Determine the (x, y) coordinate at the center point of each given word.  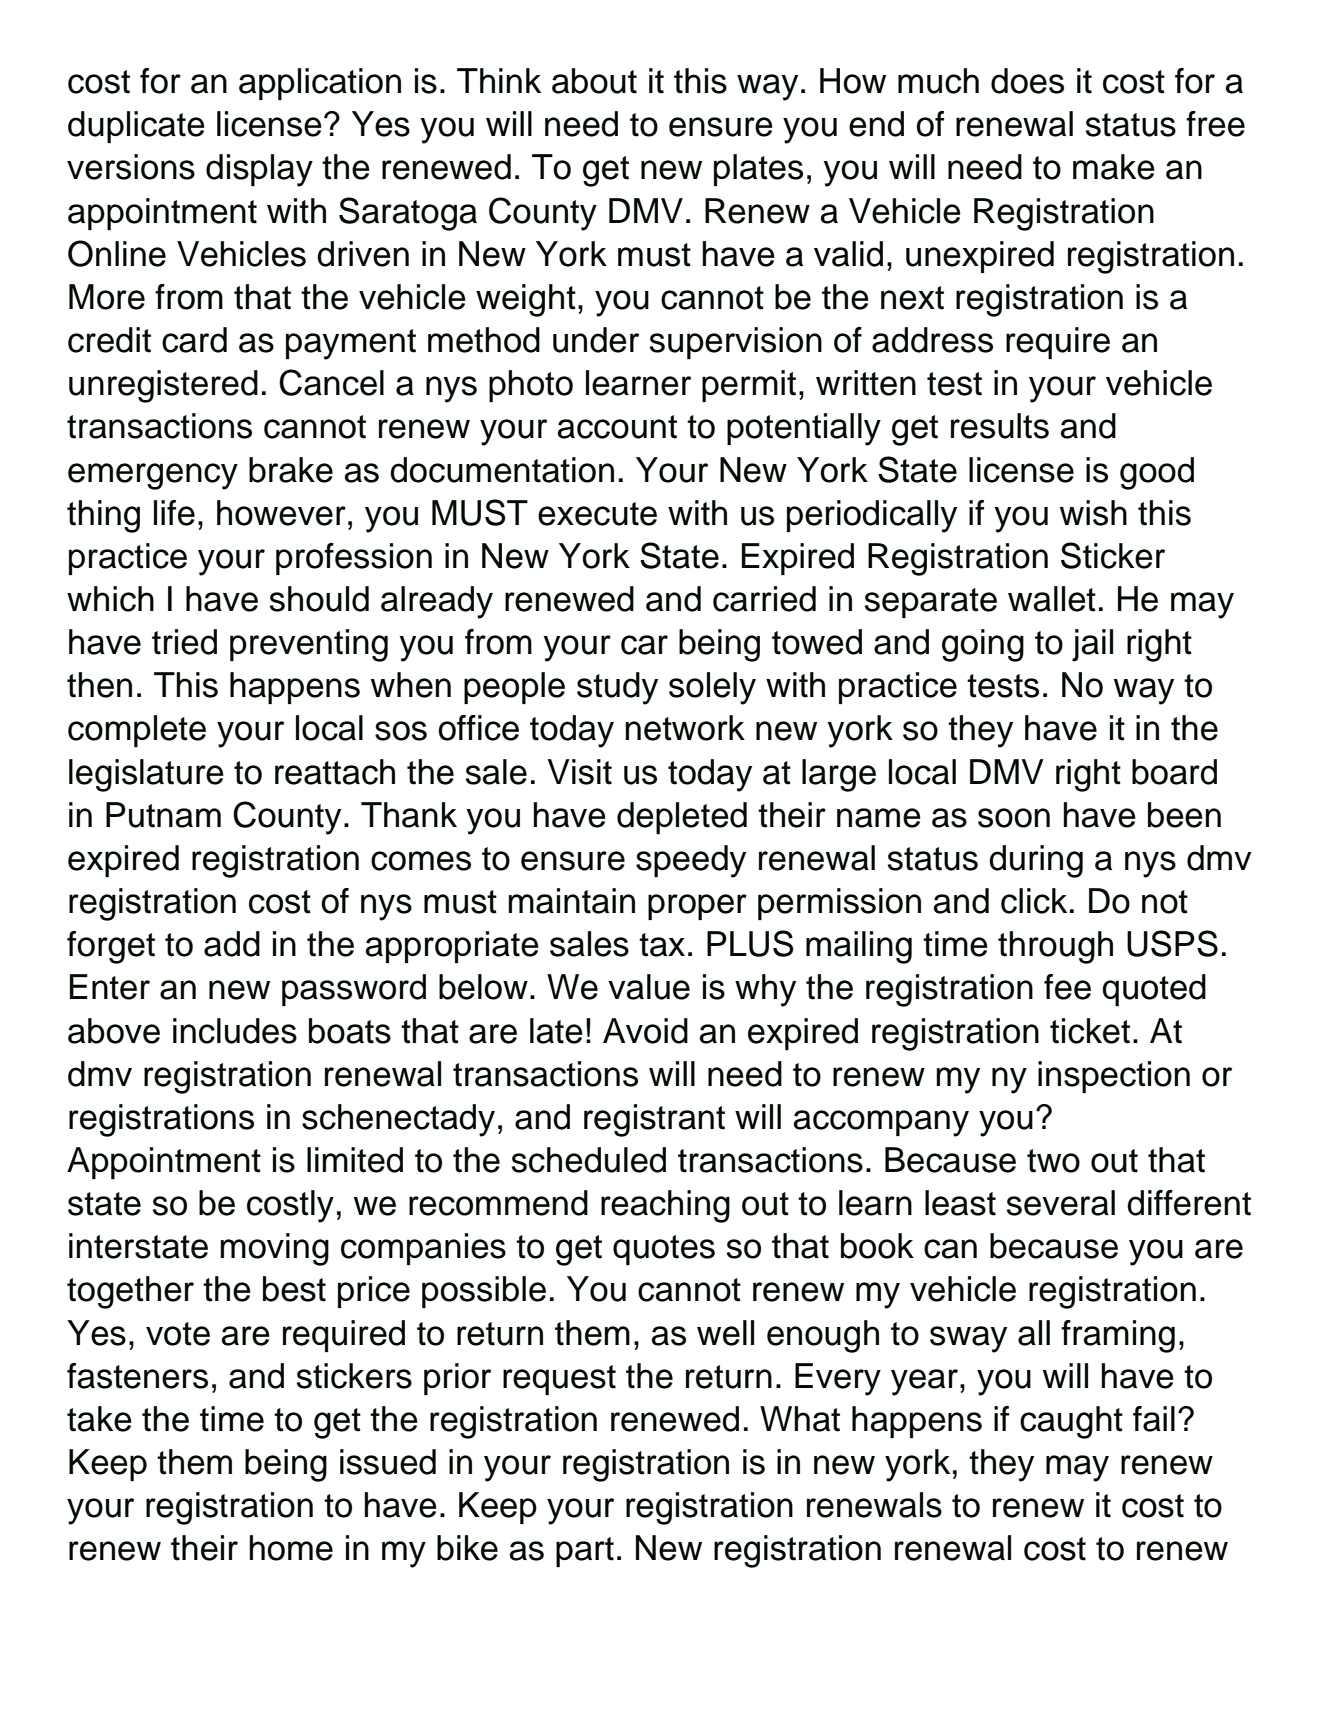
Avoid (645, 1031)
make (1114, 167)
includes (235, 1031)
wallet (1052, 599)
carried (764, 599)
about (594, 81)
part (585, 1552)
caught (1071, 1422)
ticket (1090, 1031)
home (291, 1548)
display (259, 170)
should (319, 599)
